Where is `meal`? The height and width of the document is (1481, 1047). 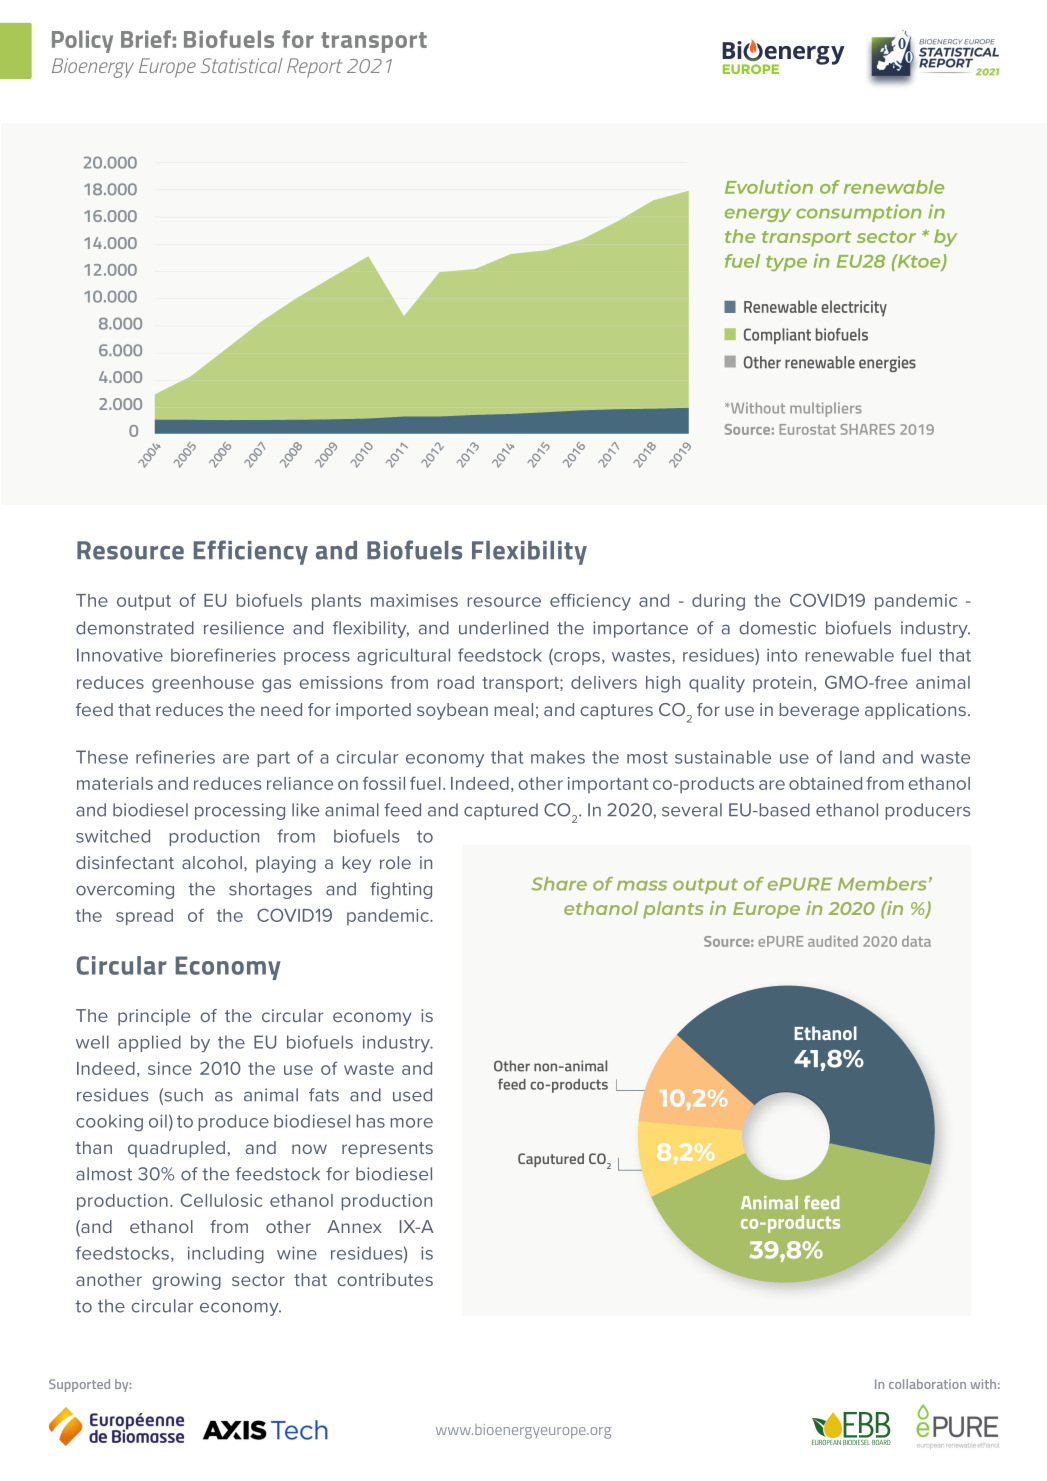 meal is located at coordinates (514, 709).
